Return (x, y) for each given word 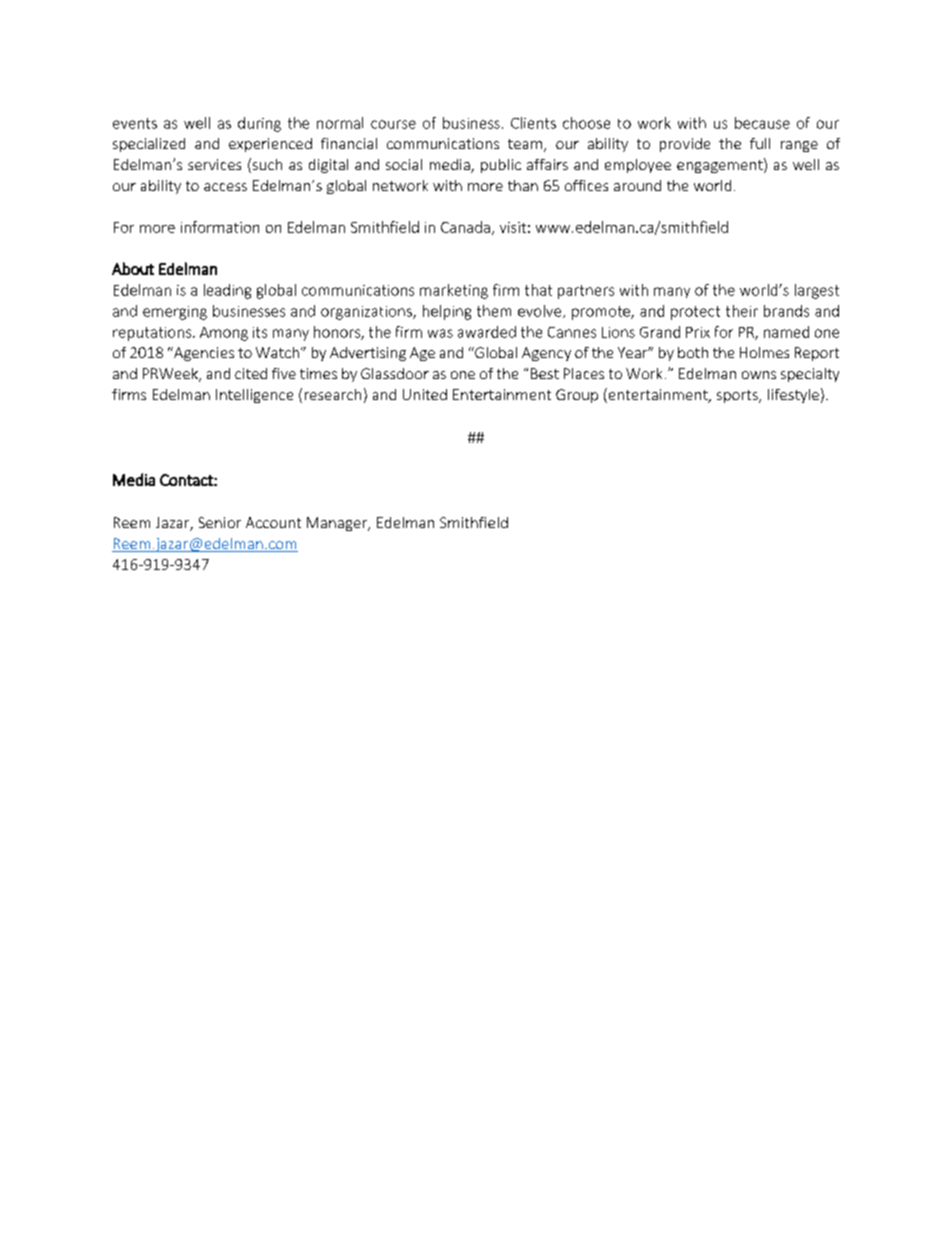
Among (224, 334)
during (259, 124)
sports (738, 396)
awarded (487, 332)
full (760, 143)
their (742, 311)
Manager (338, 524)
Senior (220, 522)
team (526, 145)
